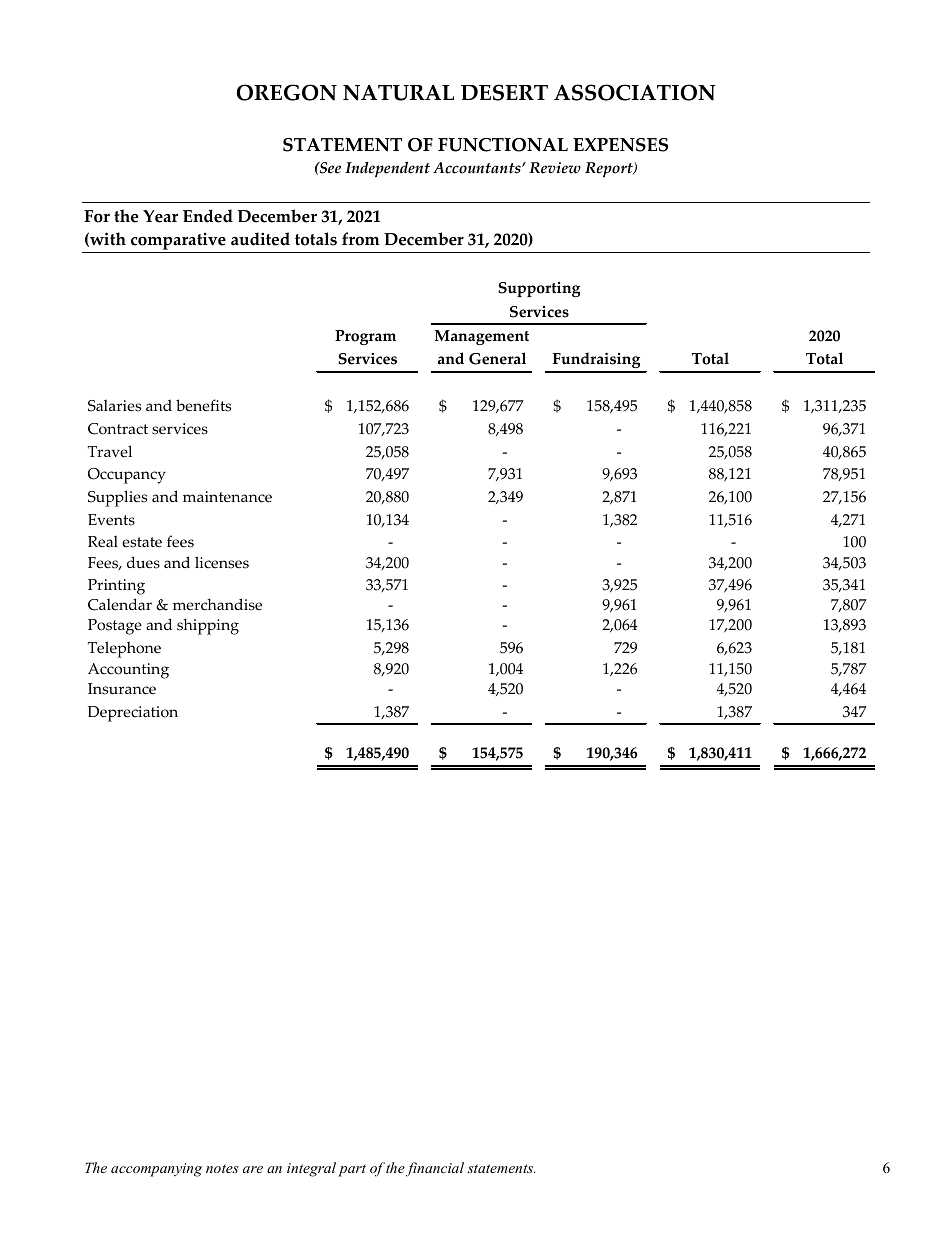  What do you see at coordinates (596, 362) in the document?
I see `Fundraising` at bounding box center [596, 362].
